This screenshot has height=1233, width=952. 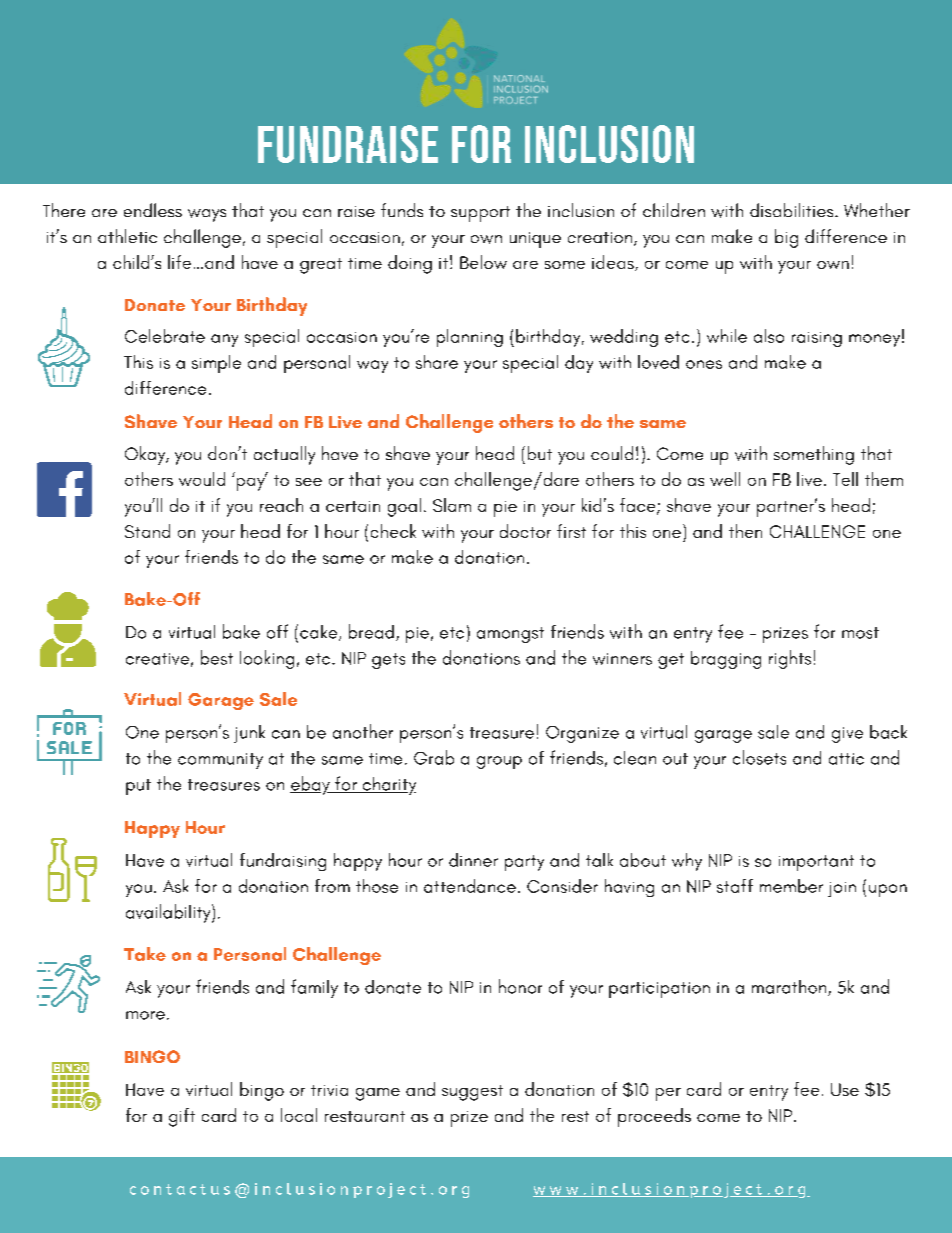 I want to click on athletic, so click(x=127, y=236).
